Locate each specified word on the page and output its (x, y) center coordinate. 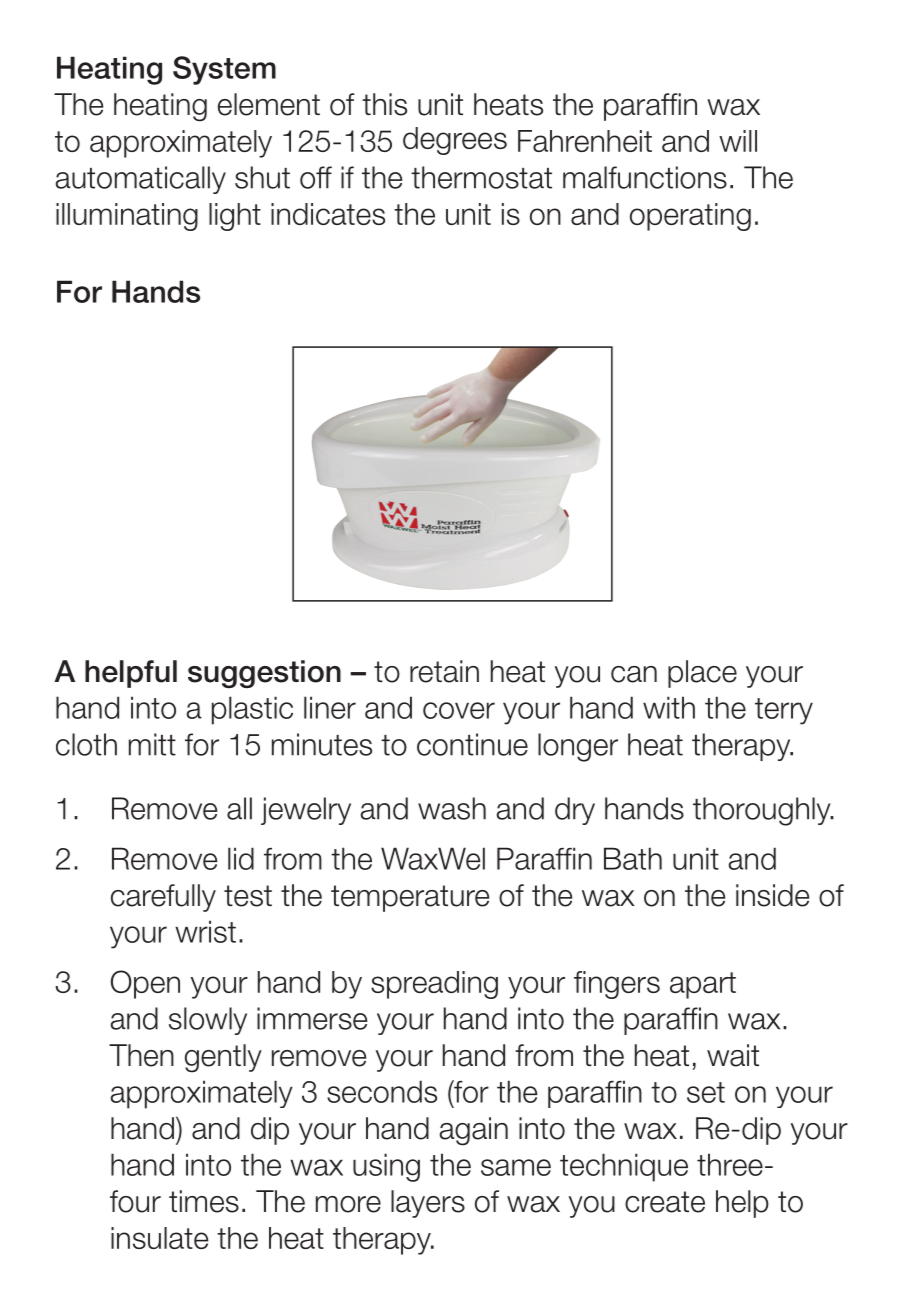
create (665, 1202)
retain (444, 671)
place (702, 674)
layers (428, 1204)
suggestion (264, 674)
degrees (455, 141)
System (224, 70)
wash (452, 808)
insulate (159, 1238)
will (738, 141)
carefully (163, 898)
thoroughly (763, 811)
